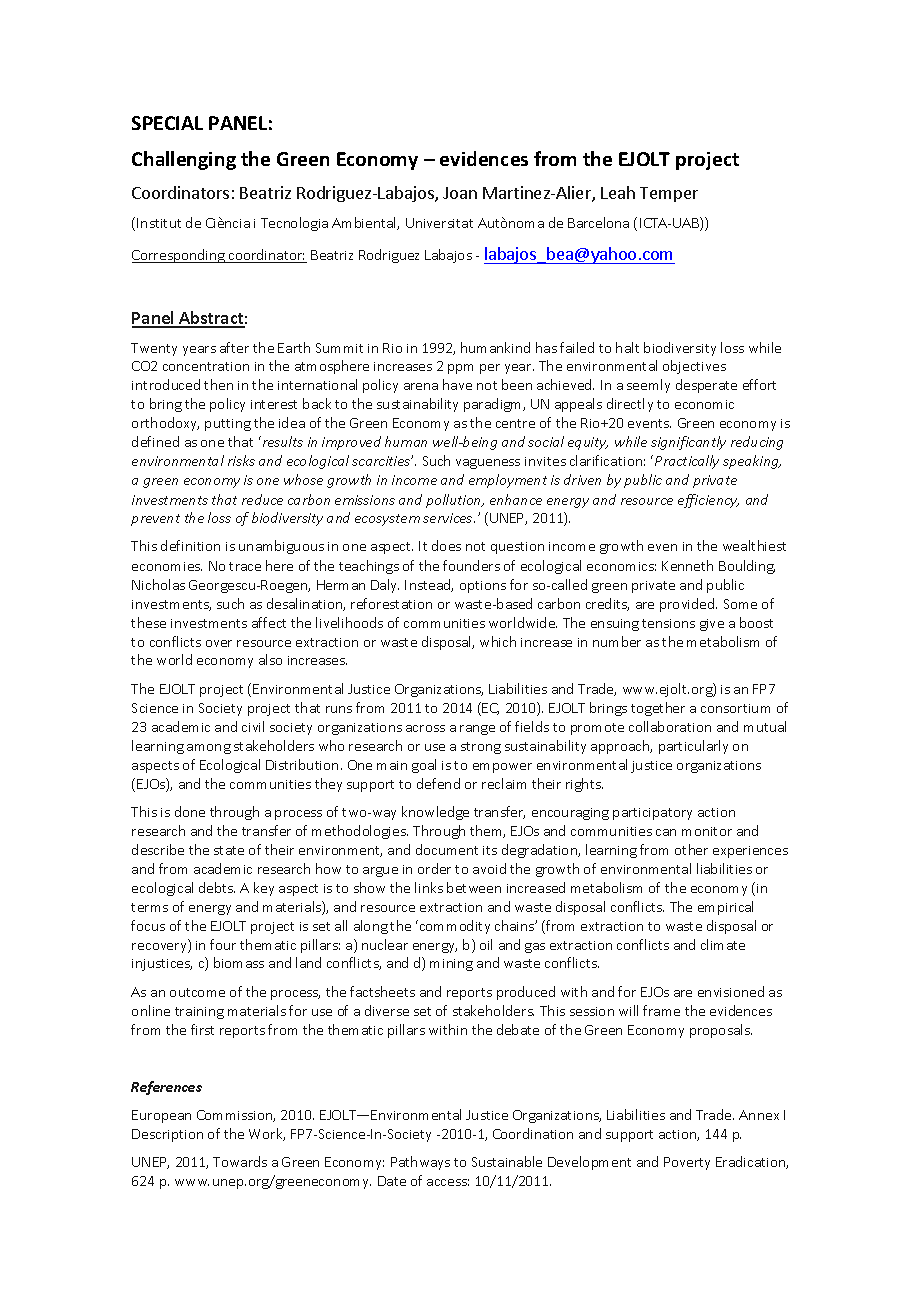 This screenshot has height=1308, width=924. I want to click on which, so click(498, 641).
